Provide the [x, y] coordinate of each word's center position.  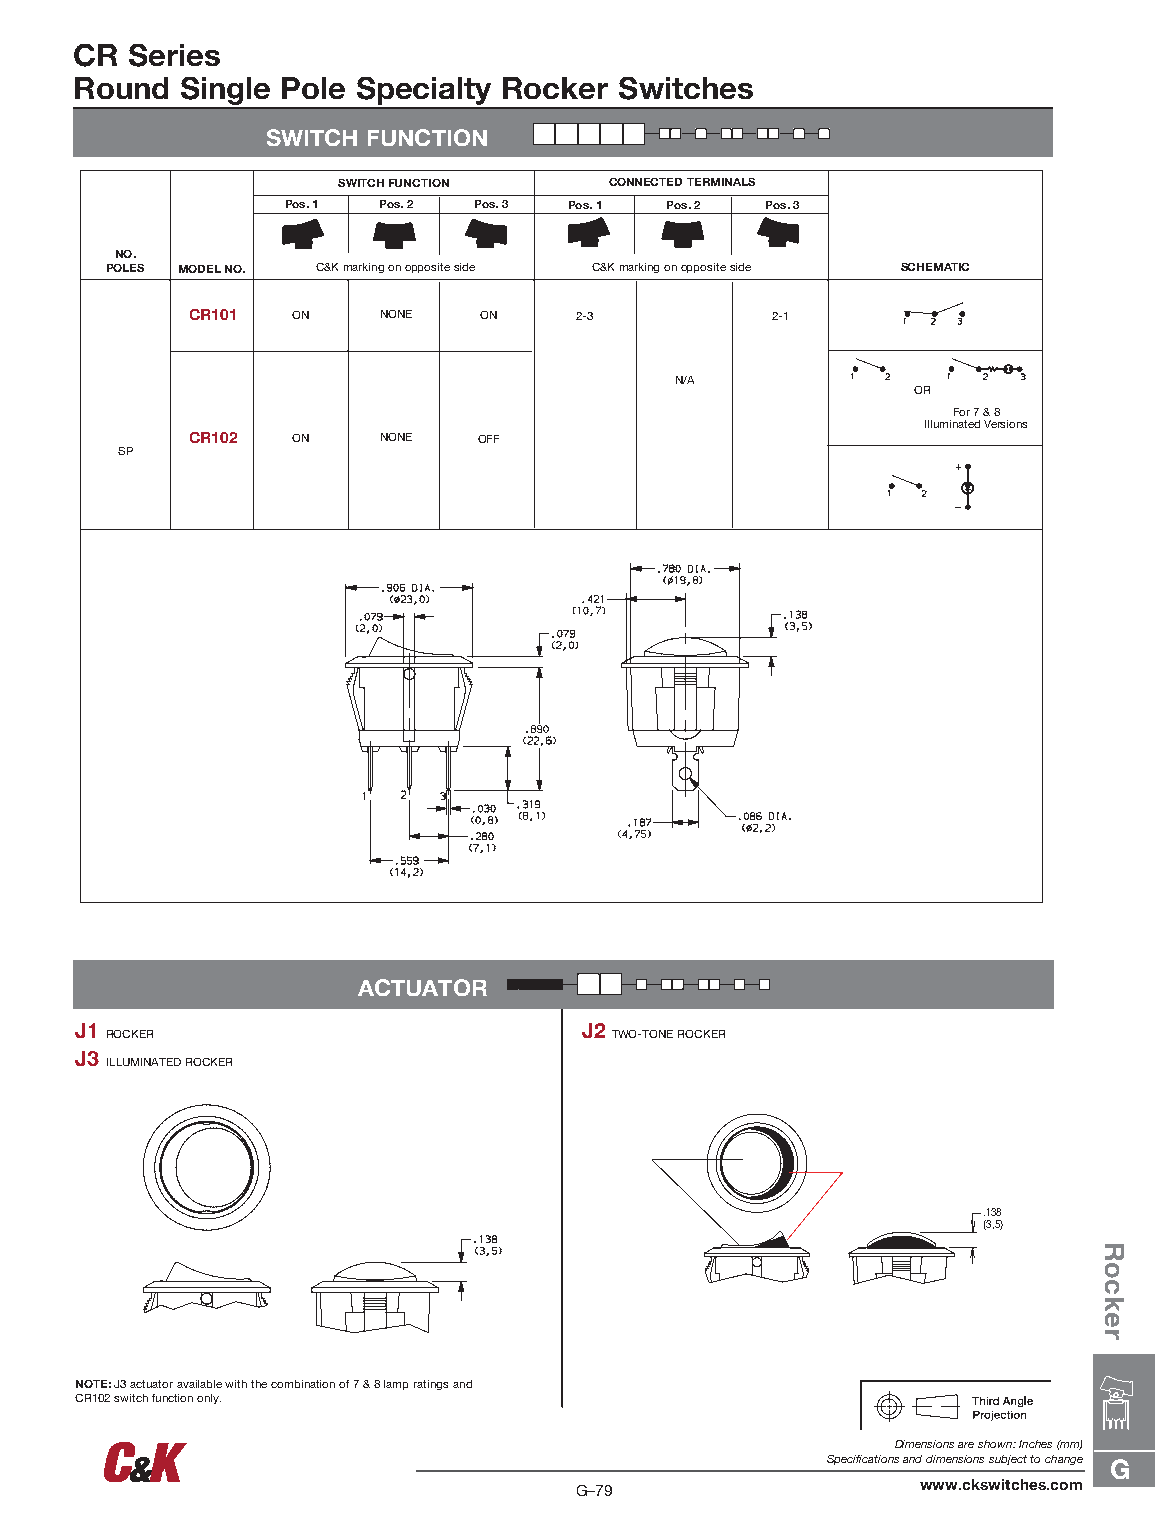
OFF [488, 439]
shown [996, 1444]
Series [174, 55]
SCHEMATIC [935, 267]
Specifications [863, 1460]
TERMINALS [721, 182]
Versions [1005, 424]
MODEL [200, 269]
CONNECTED [645, 182]
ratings [431, 1385]
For [962, 412]
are [966, 1445]
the [259, 1384]
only [209, 1399]
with [236, 1384]
